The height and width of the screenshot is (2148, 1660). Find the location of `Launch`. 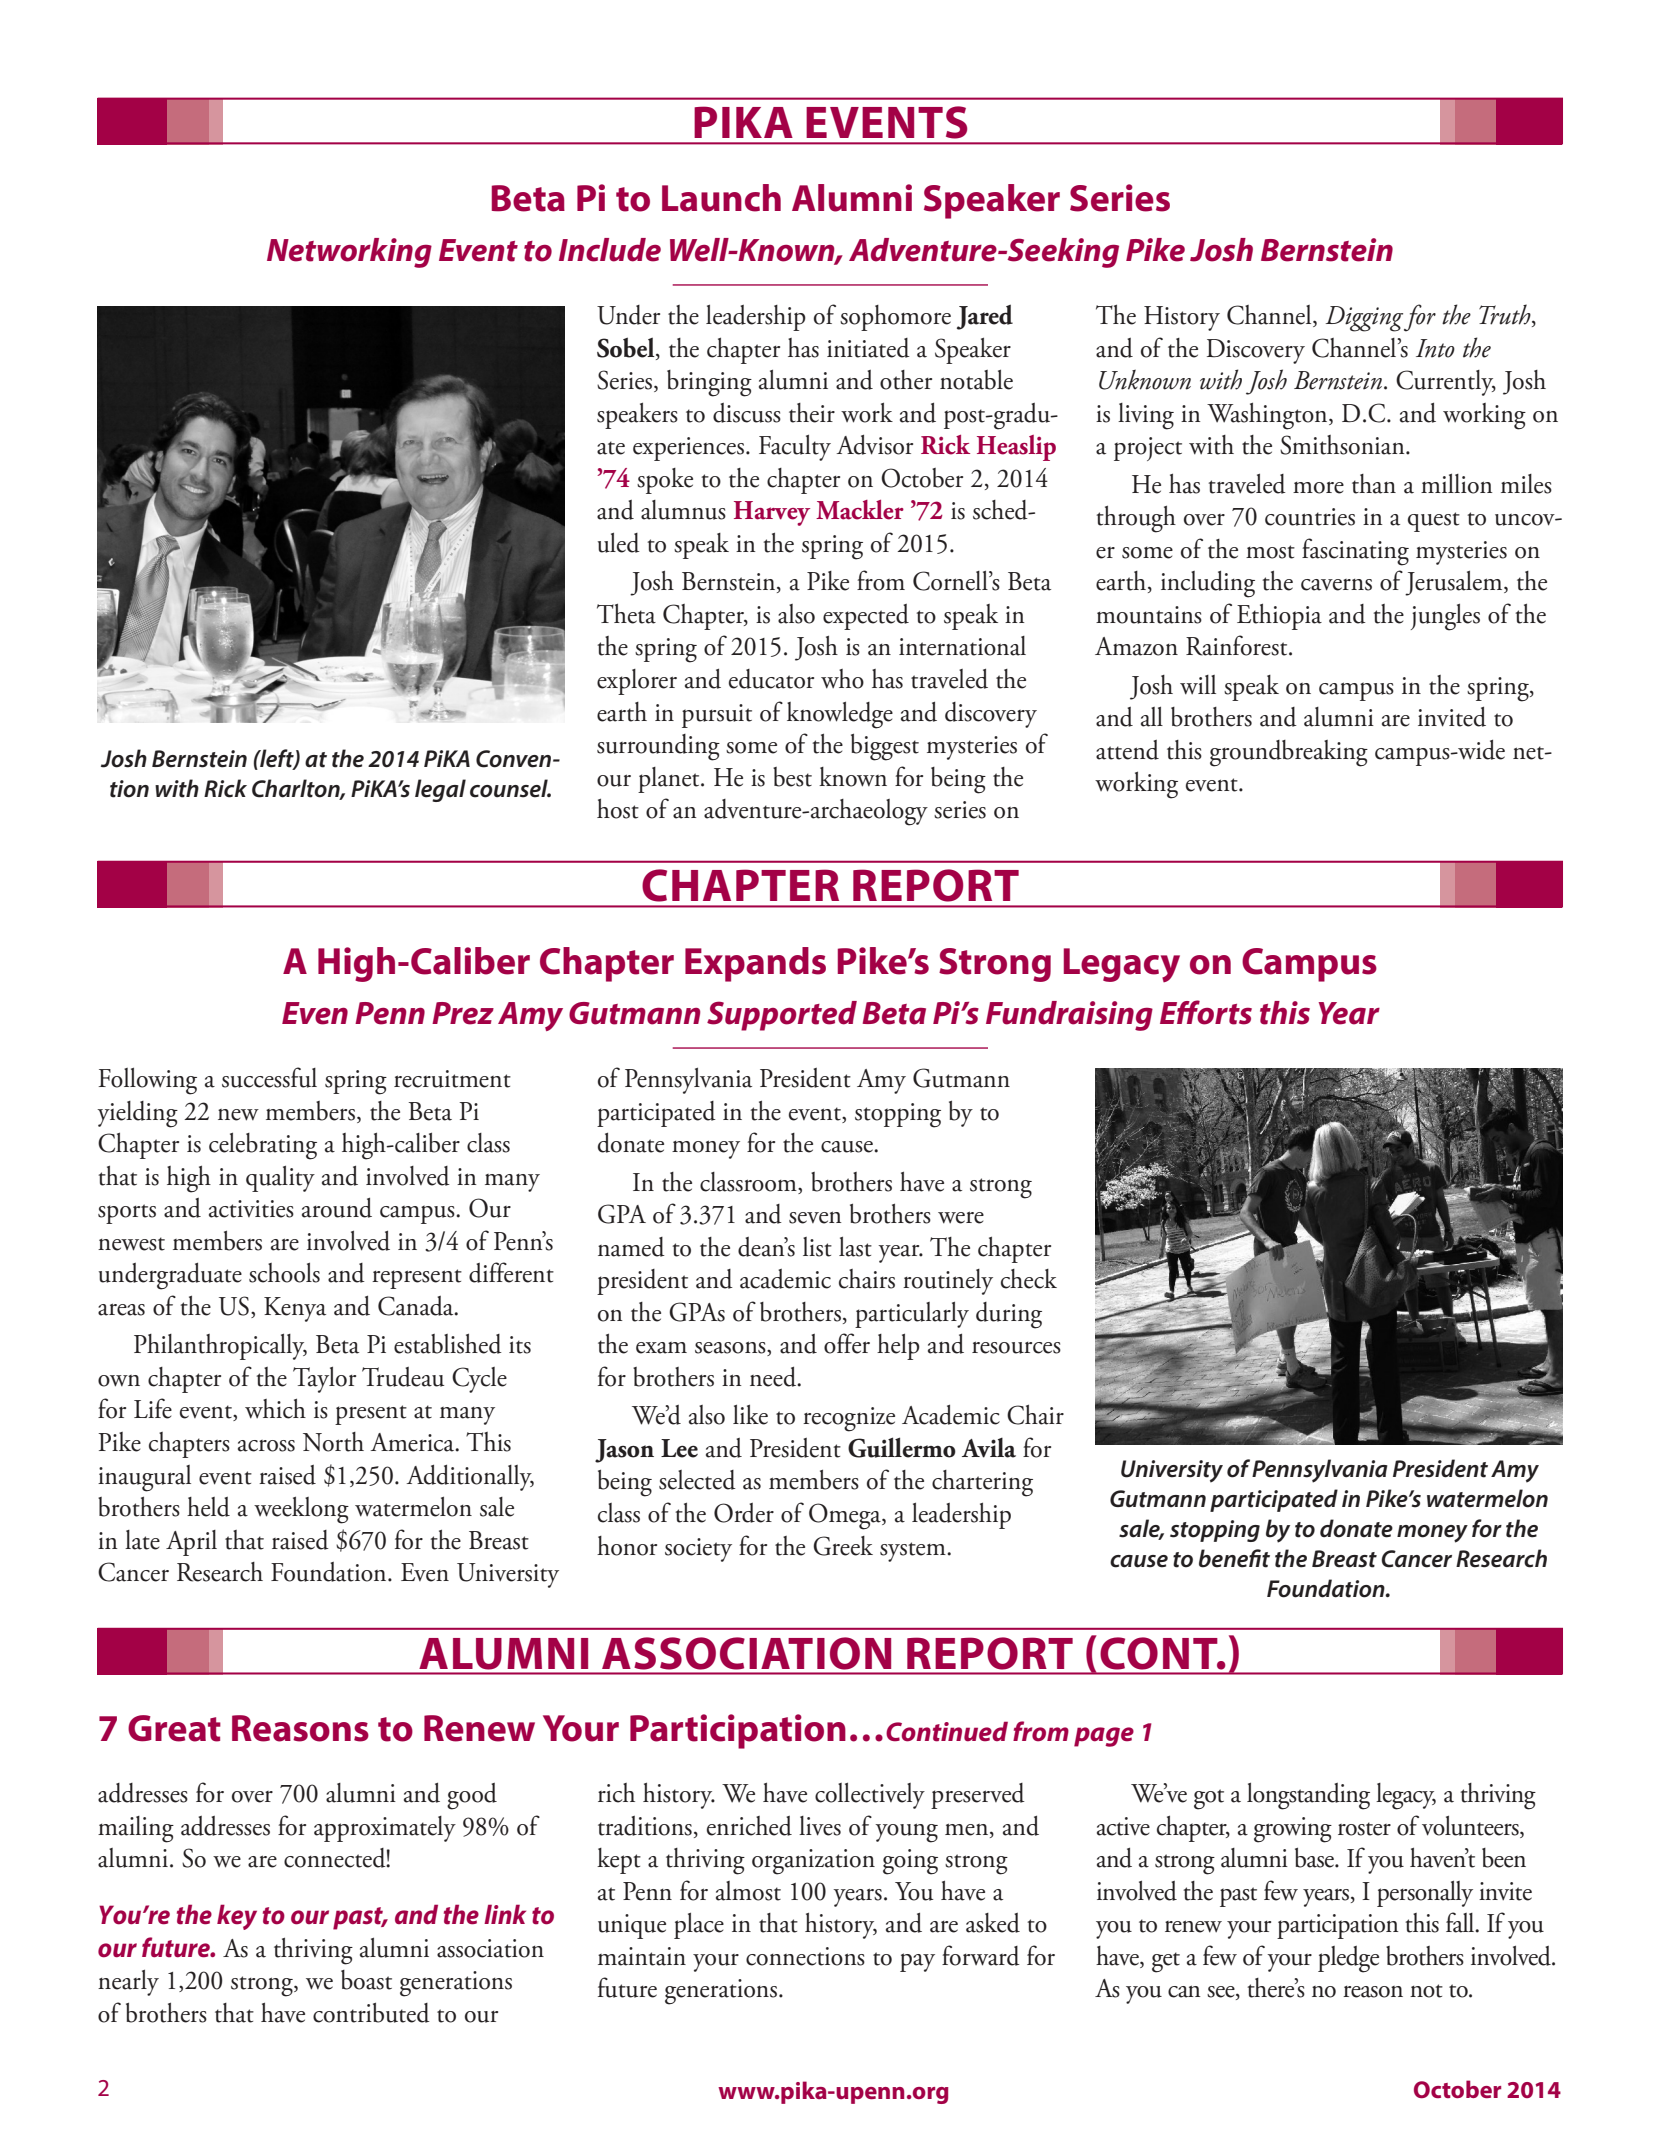

Launch is located at coordinates (721, 198).
